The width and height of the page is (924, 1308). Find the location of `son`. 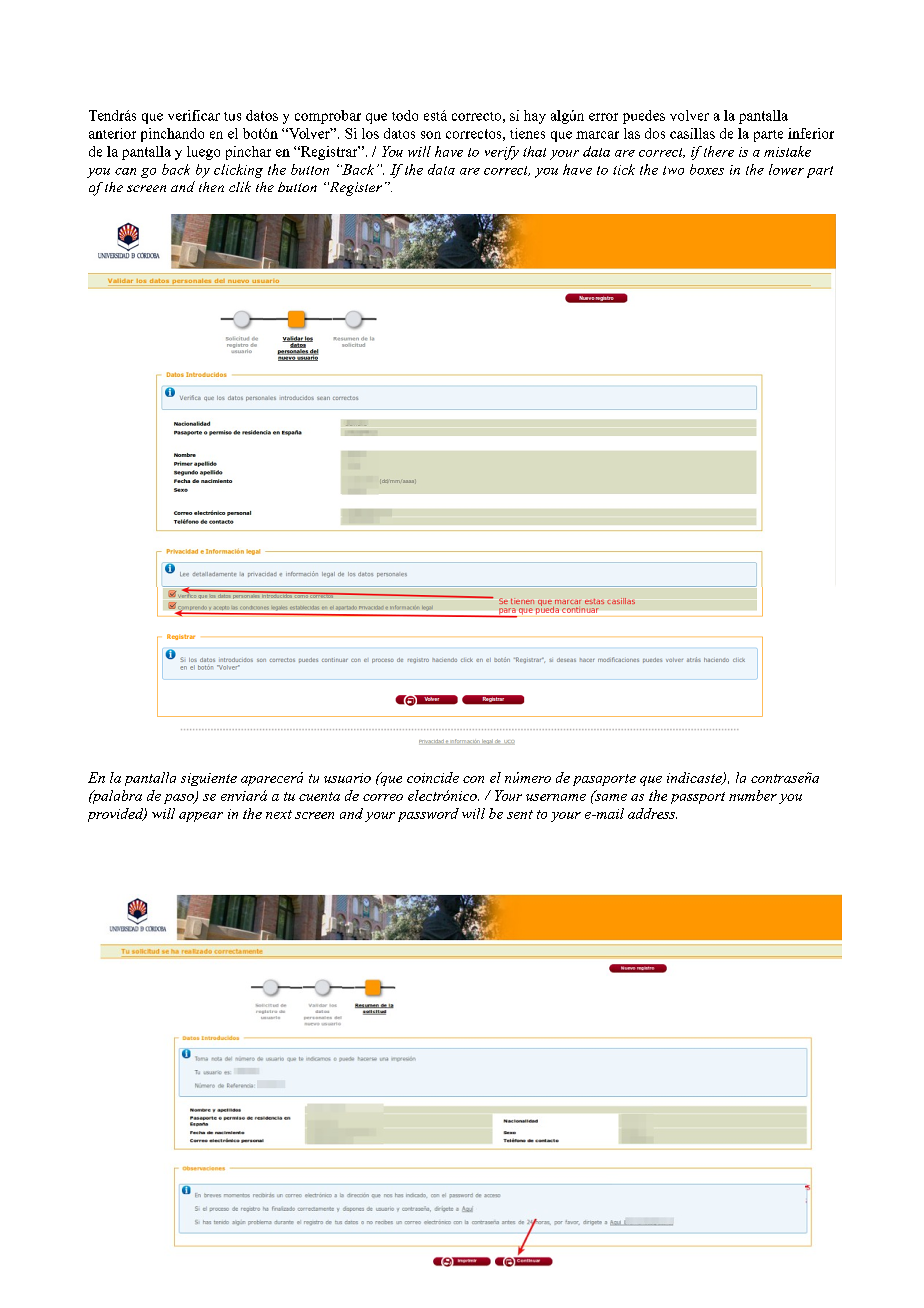

son is located at coordinates (431, 135).
